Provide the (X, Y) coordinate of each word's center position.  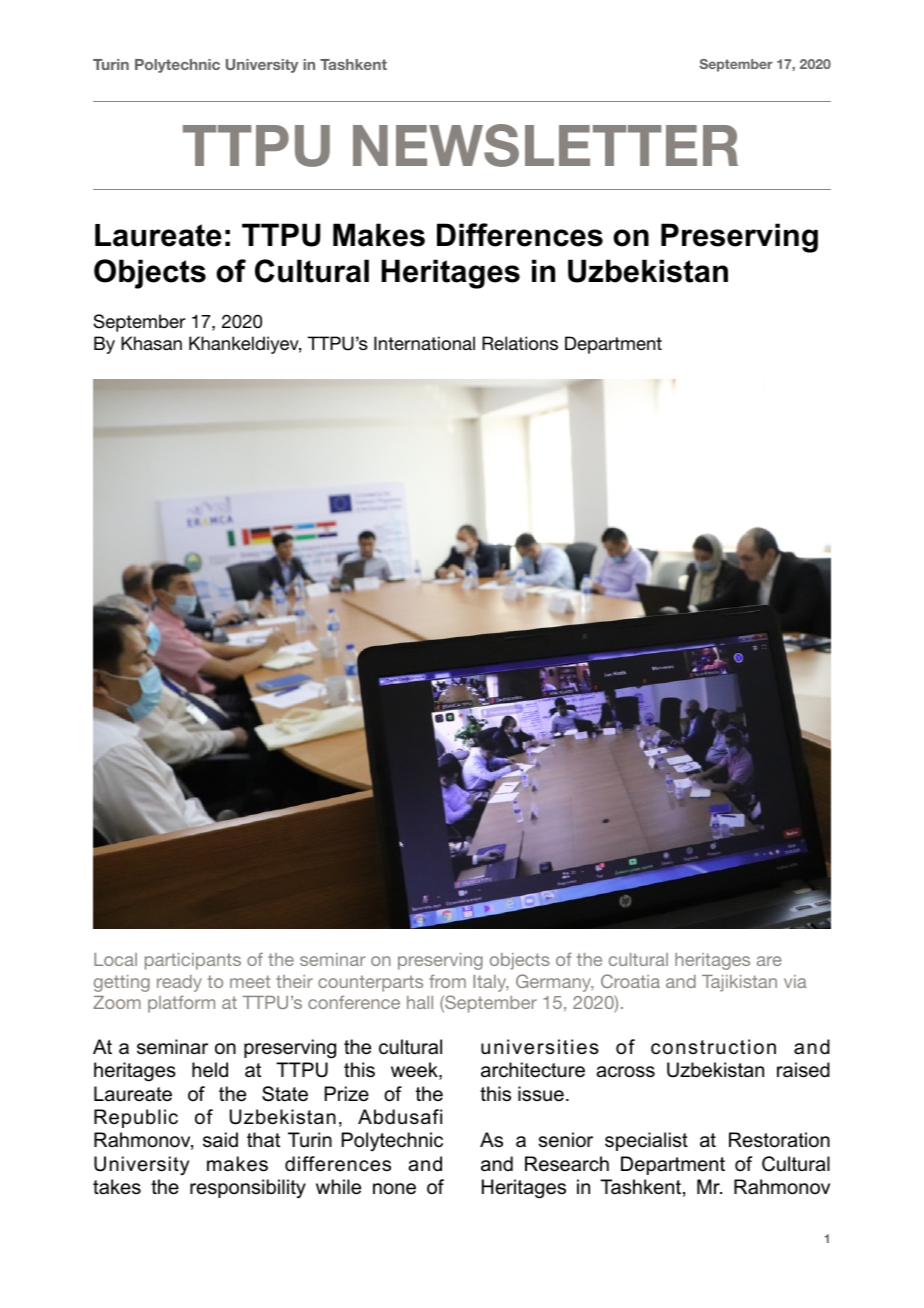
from (447, 981)
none (394, 1189)
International (424, 343)
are (769, 961)
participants (193, 961)
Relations (520, 343)
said (220, 1140)
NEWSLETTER (545, 145)
